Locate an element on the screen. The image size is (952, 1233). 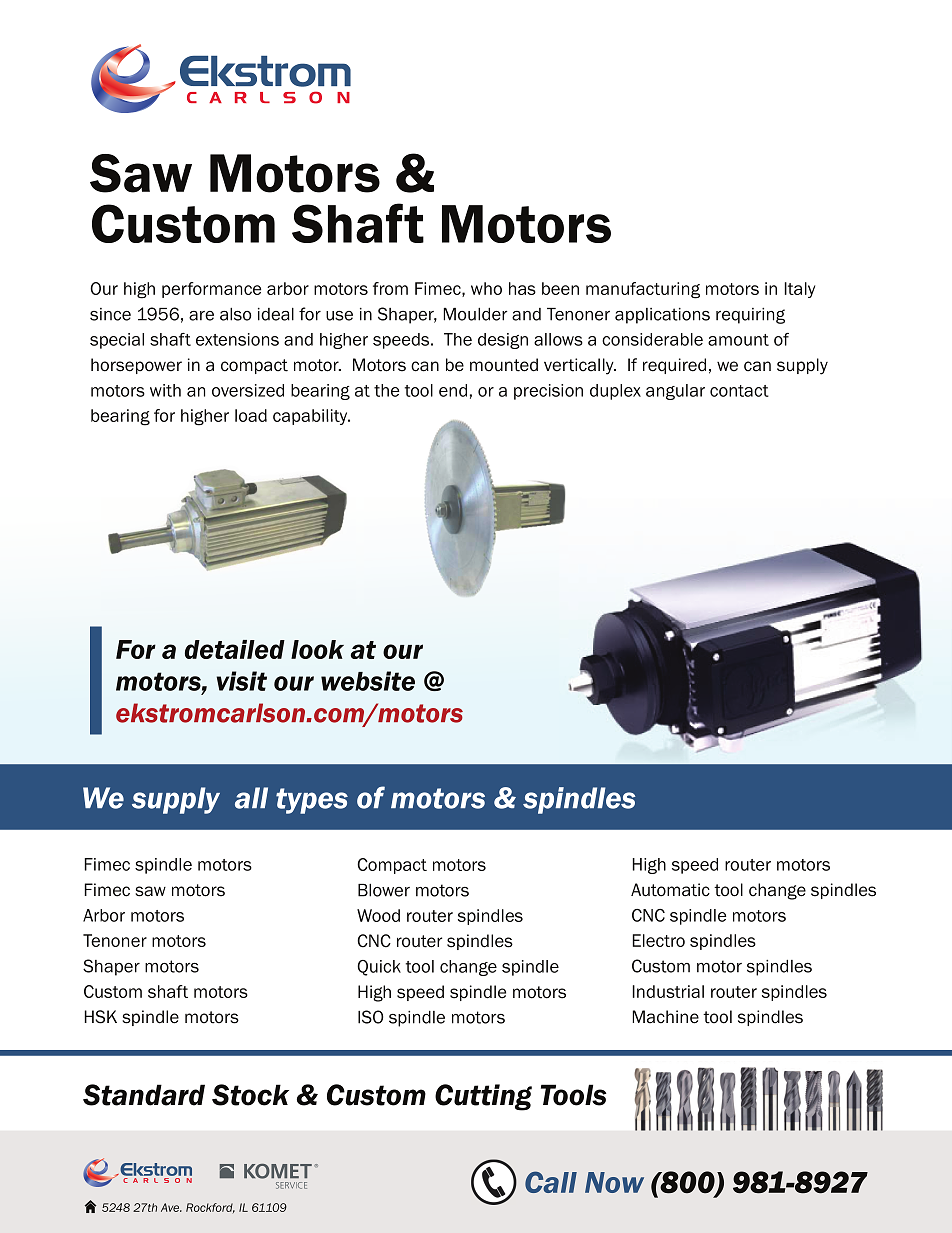
load is located at coordinates (251, 415).
